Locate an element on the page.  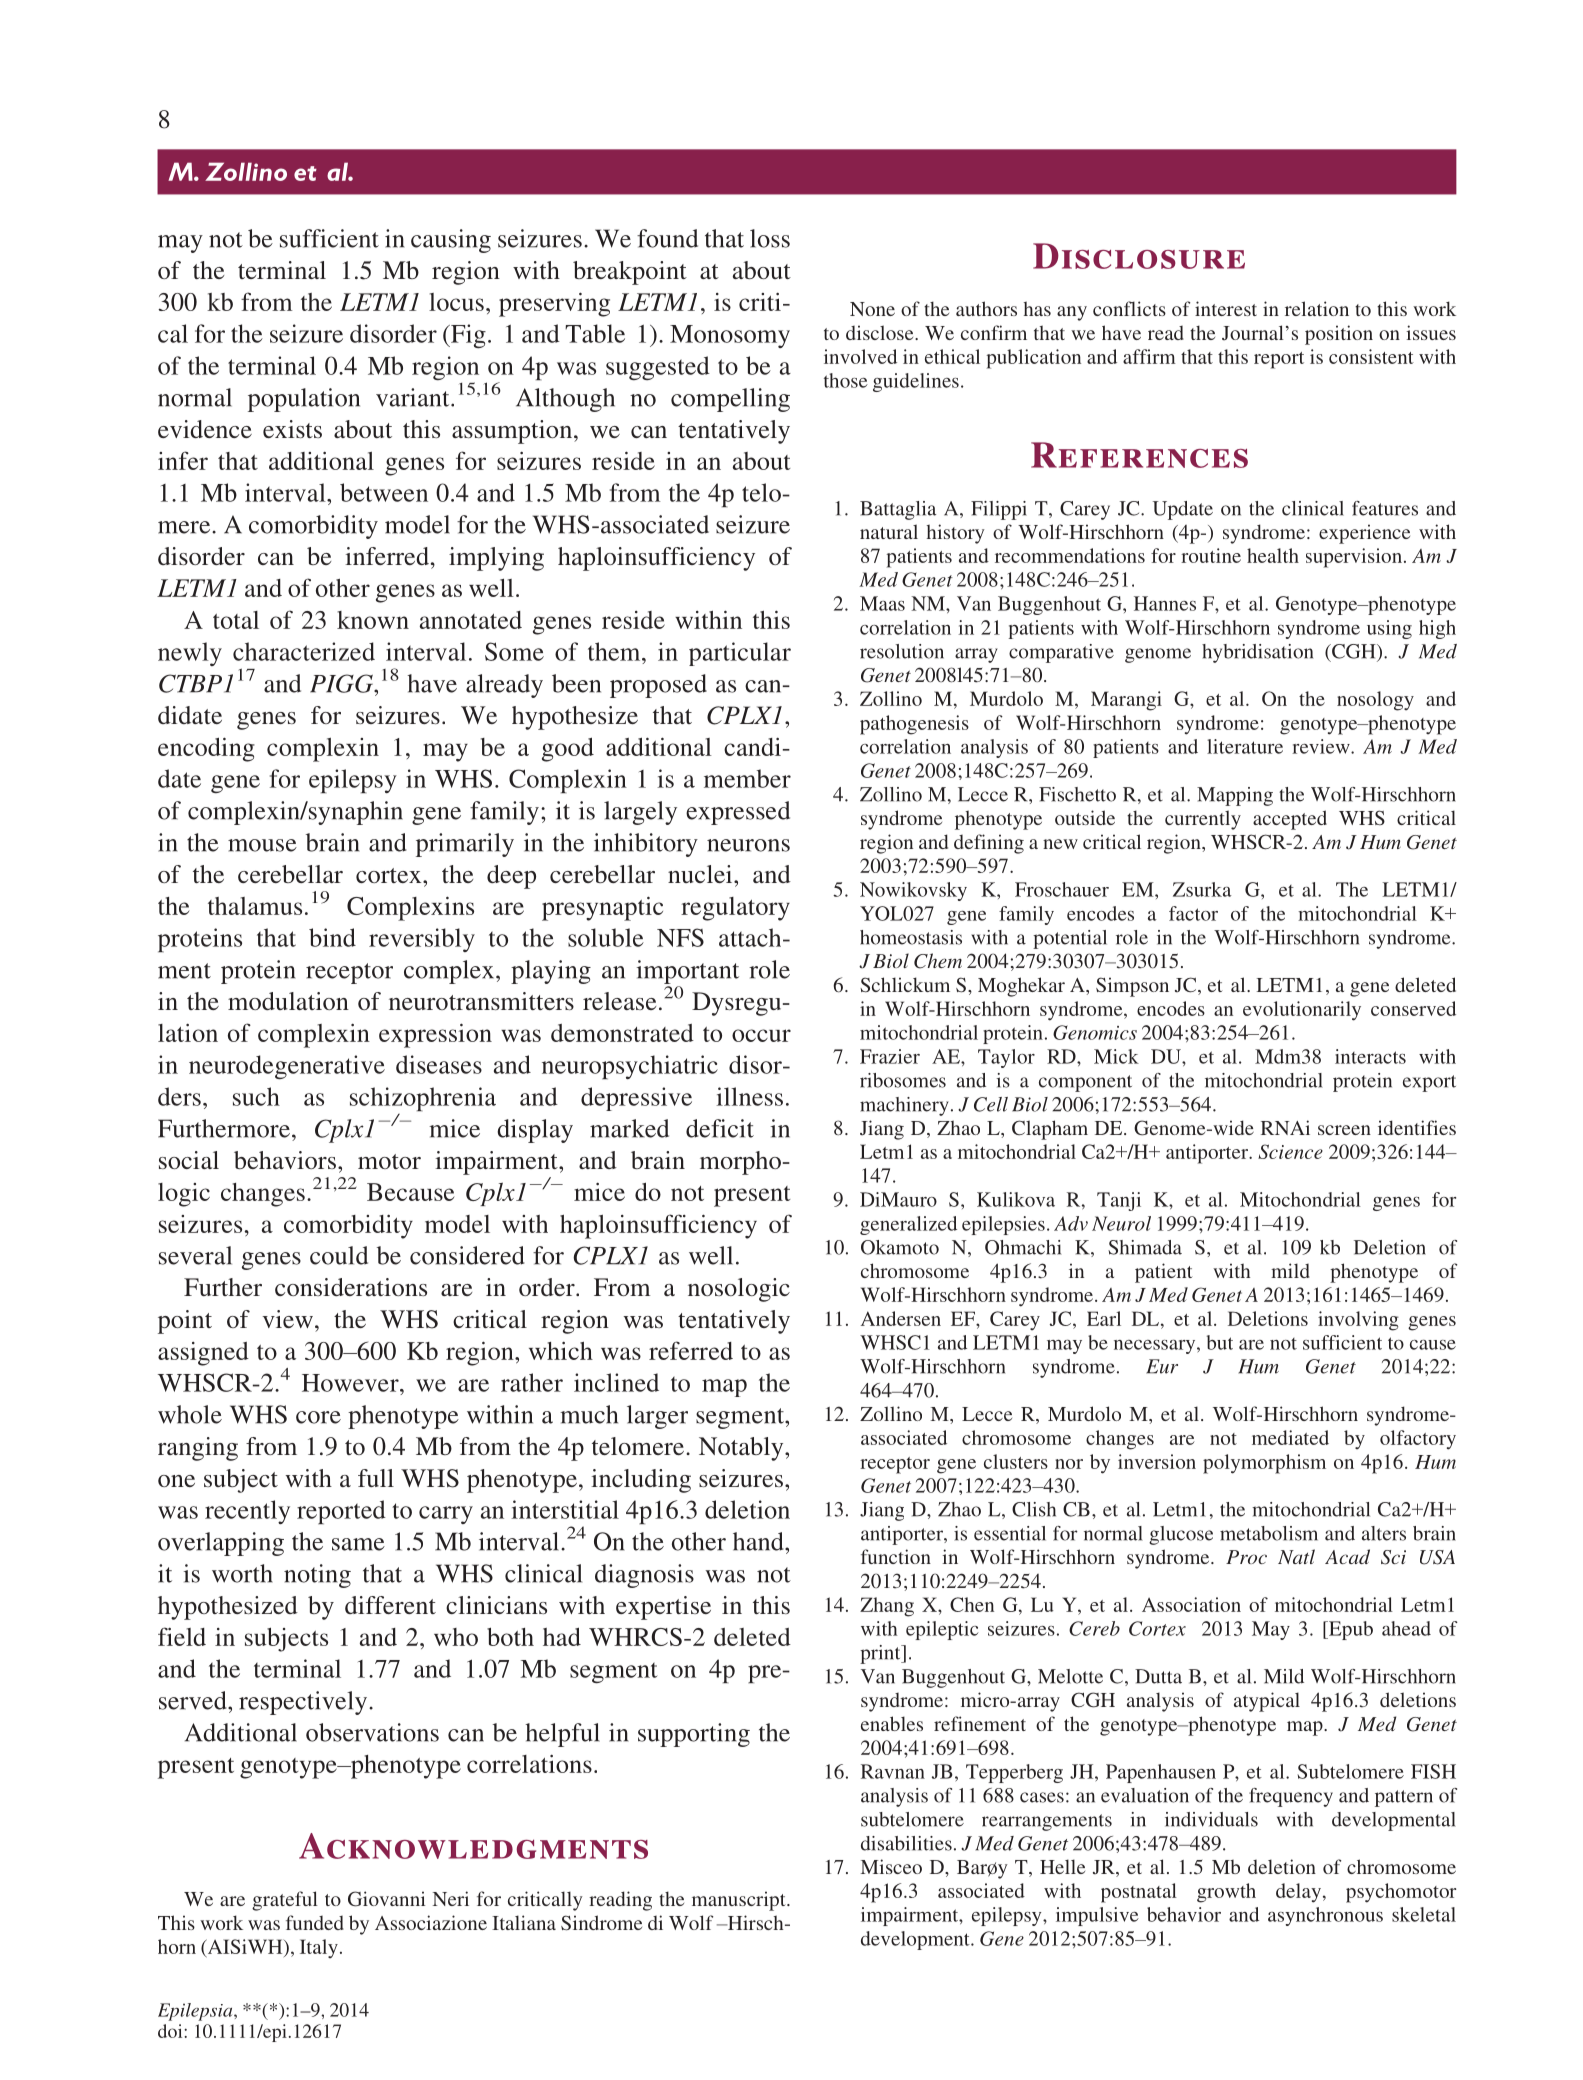
accepted is located at coordinates (1290, 820).
